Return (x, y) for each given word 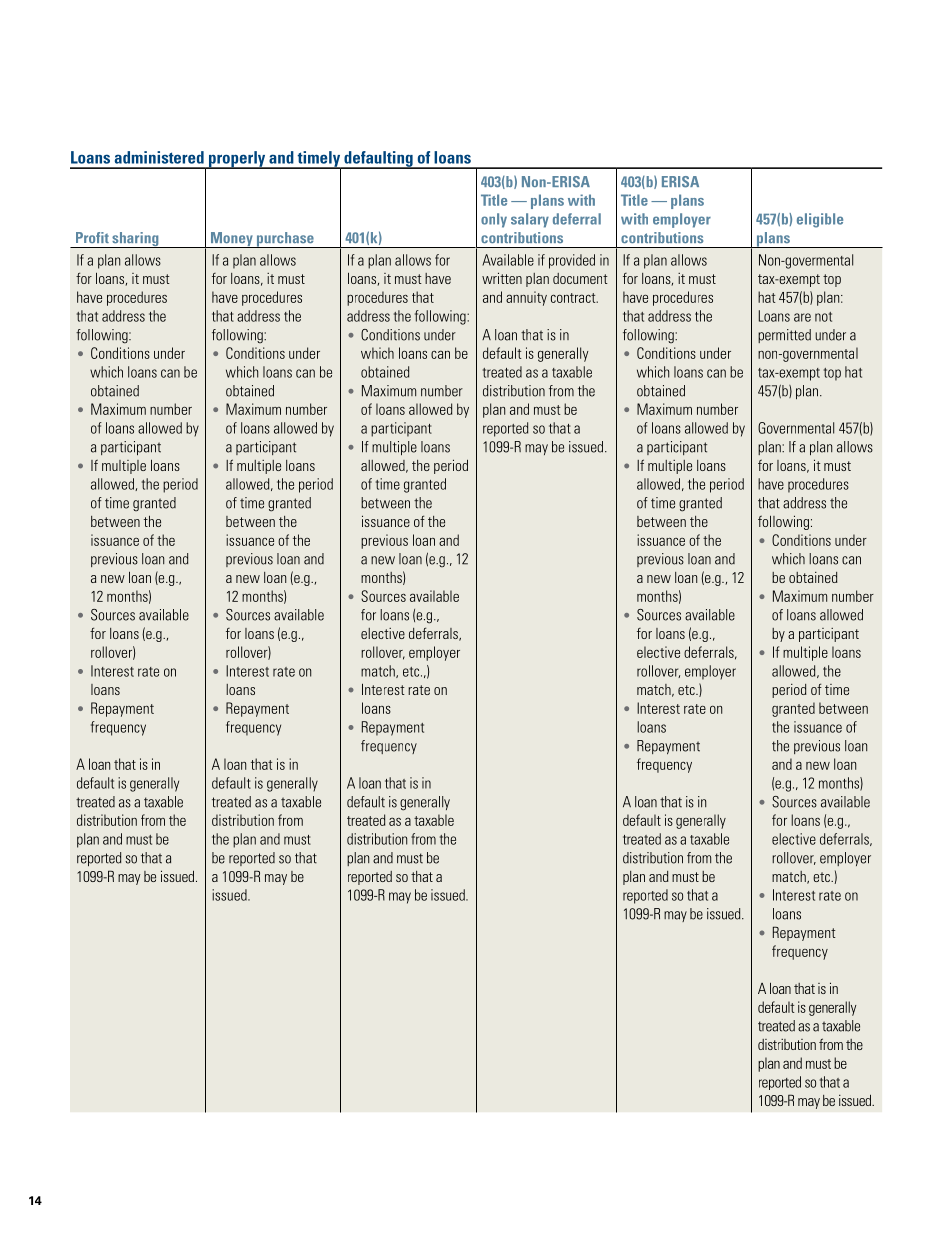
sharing (135, 240)
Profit (92, 237)
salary (530, 220)
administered (159, 157)
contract (574, 298)
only (494, 220)
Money (231, 240)
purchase (285, 240)
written (502, 278)
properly (237, 160)
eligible (820, 220)
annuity (526, 298)
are (802, 317)
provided (572, 261)
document (580, 278)
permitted (784, 336)
